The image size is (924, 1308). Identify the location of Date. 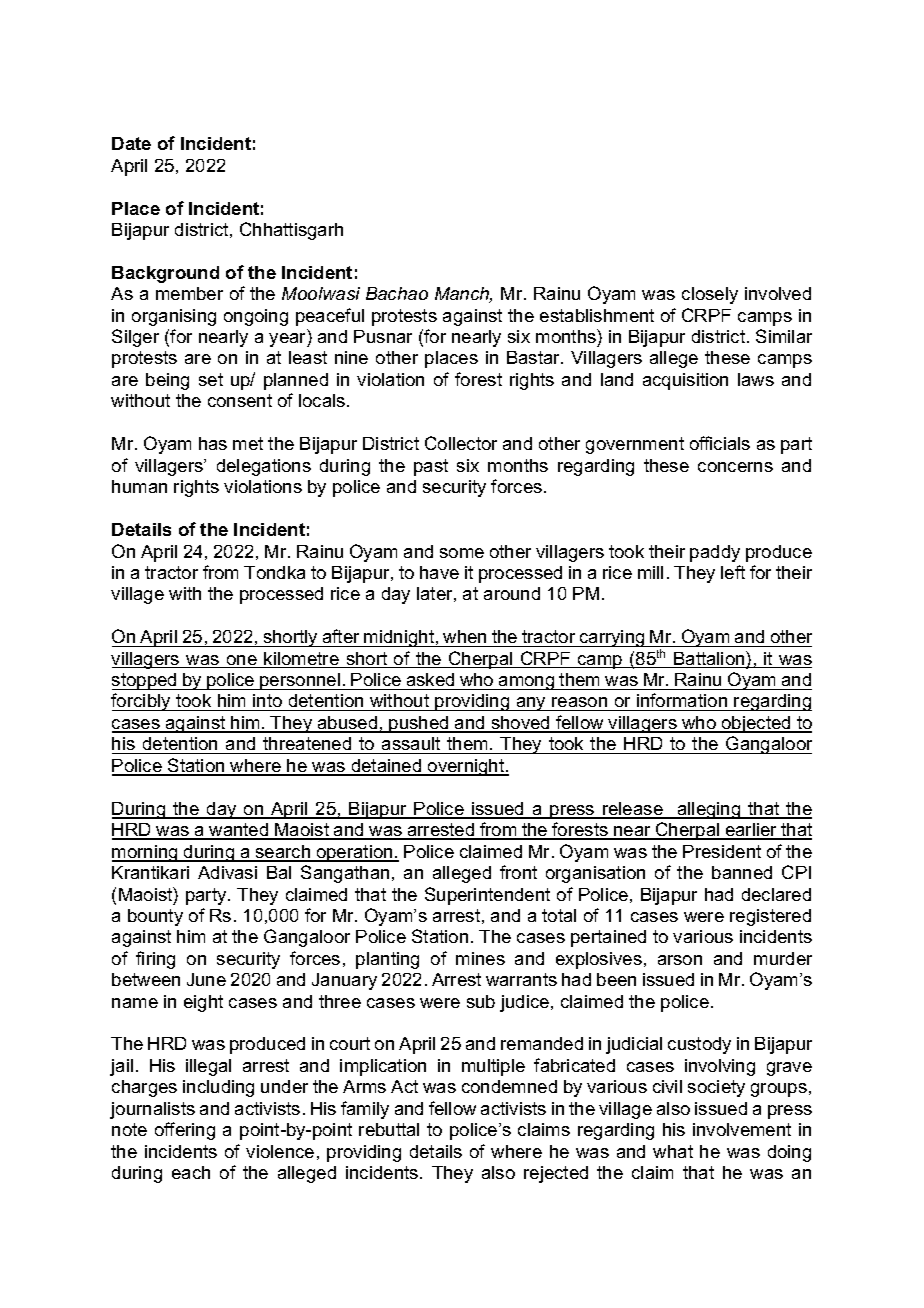
(131, 143).
